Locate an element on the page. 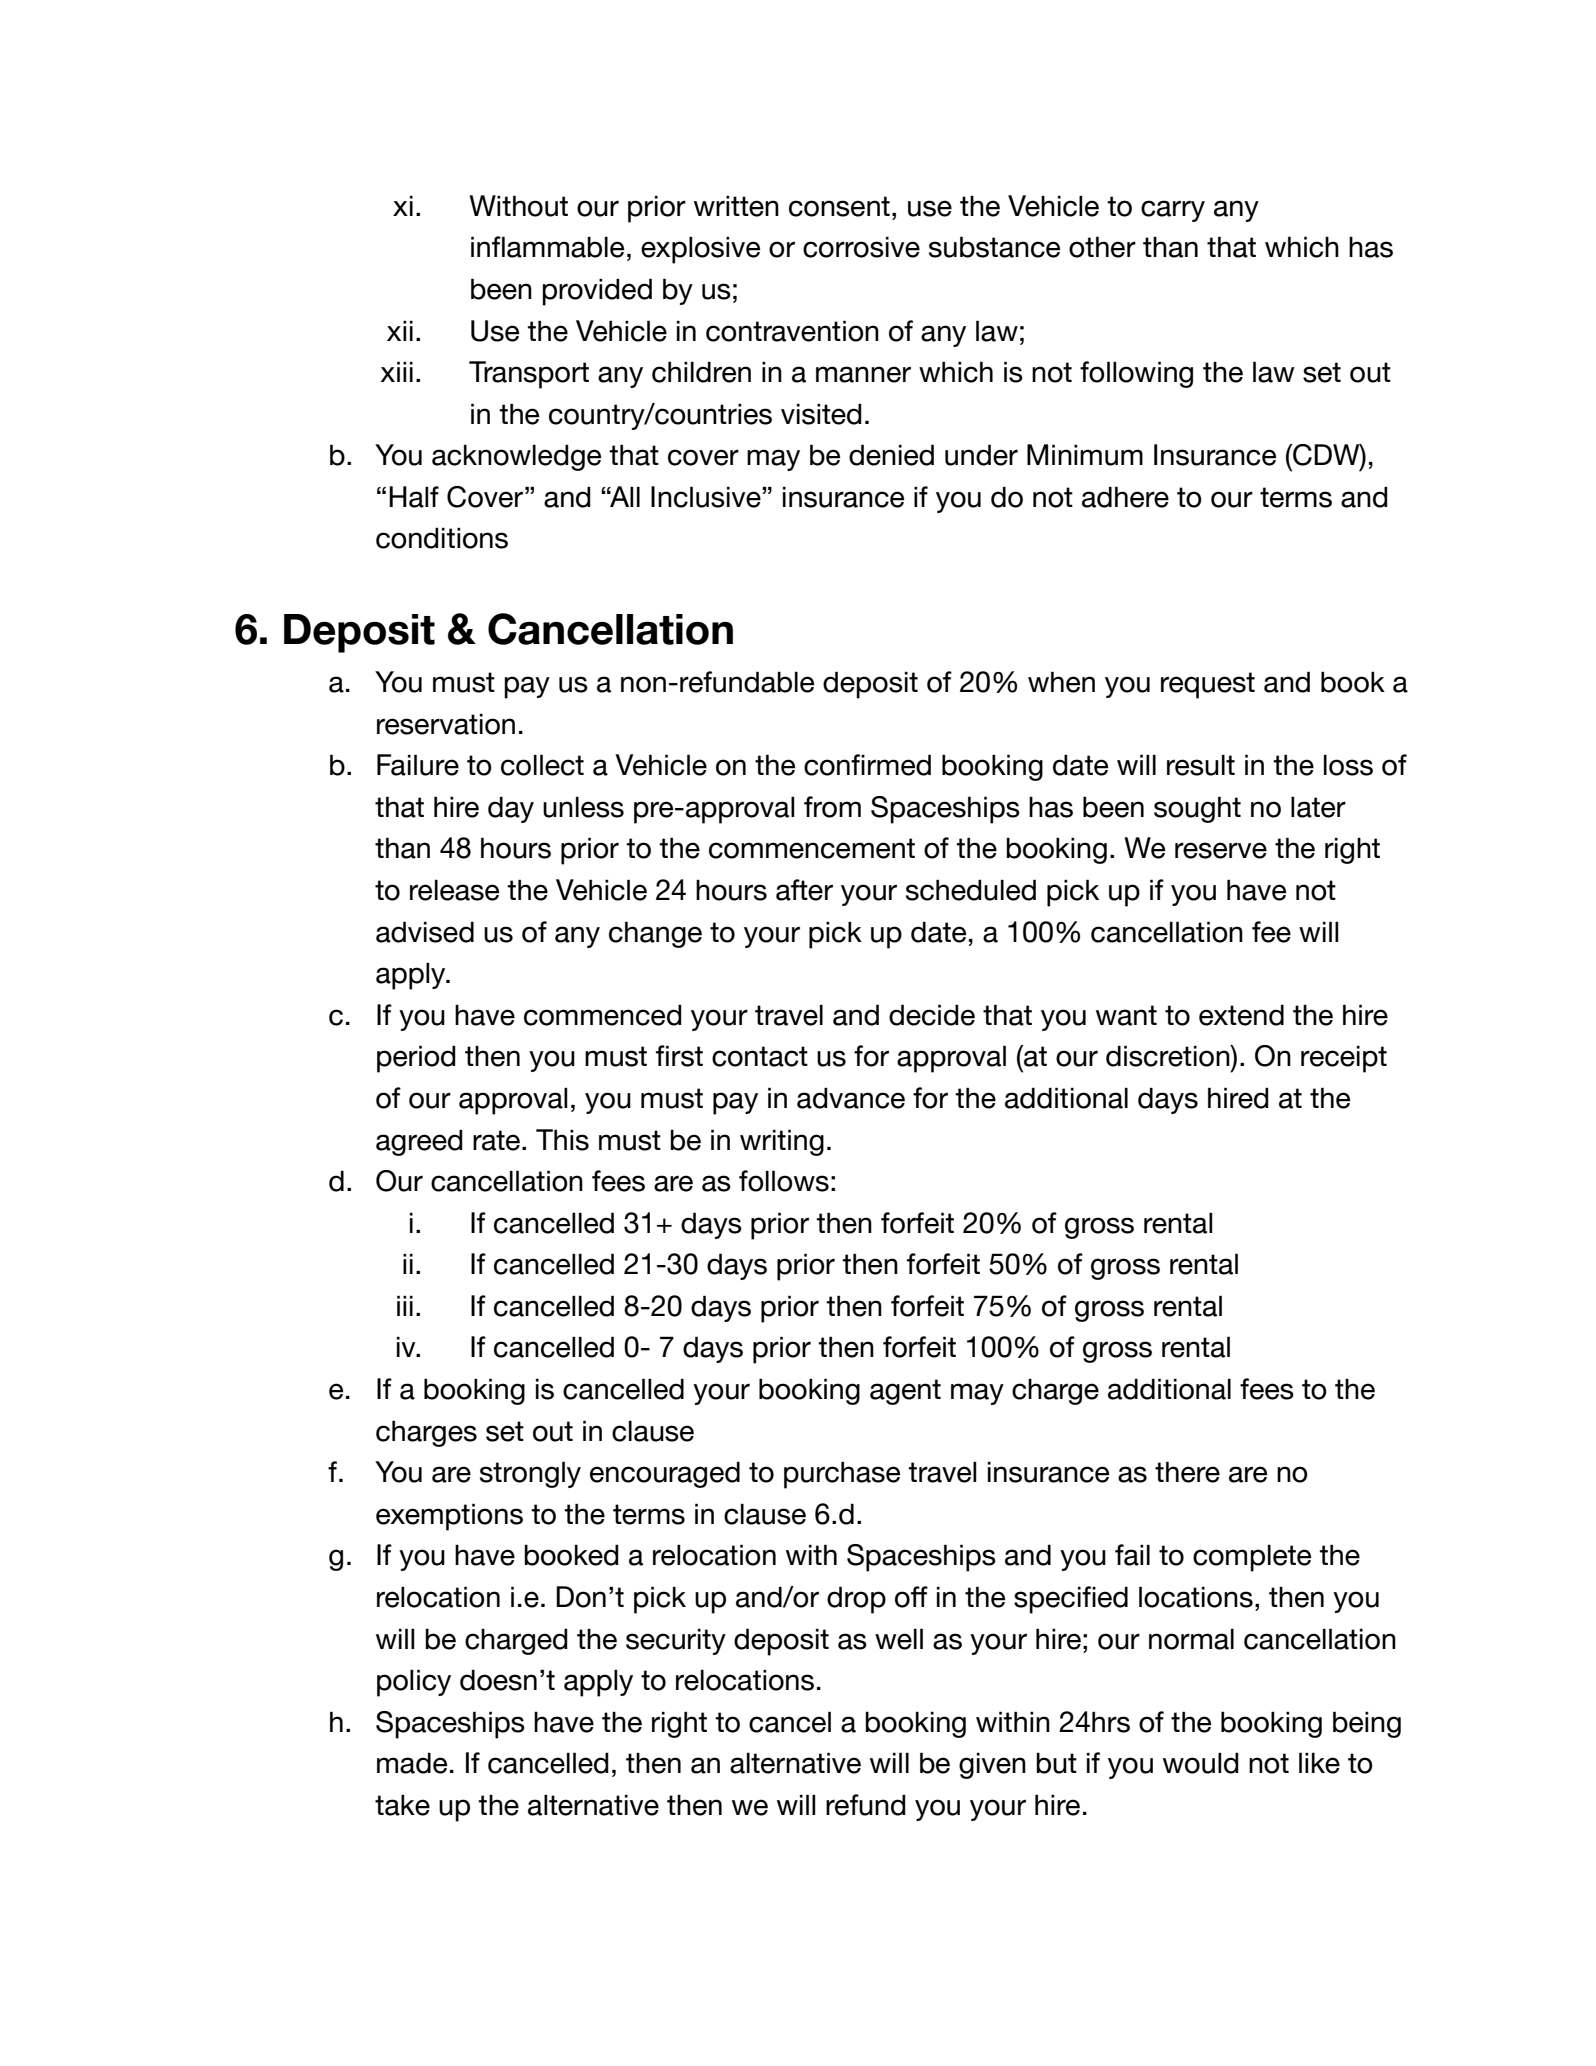 The height and width of the page is (2066, 1596). there is located at coordinates (1187, 1472).
